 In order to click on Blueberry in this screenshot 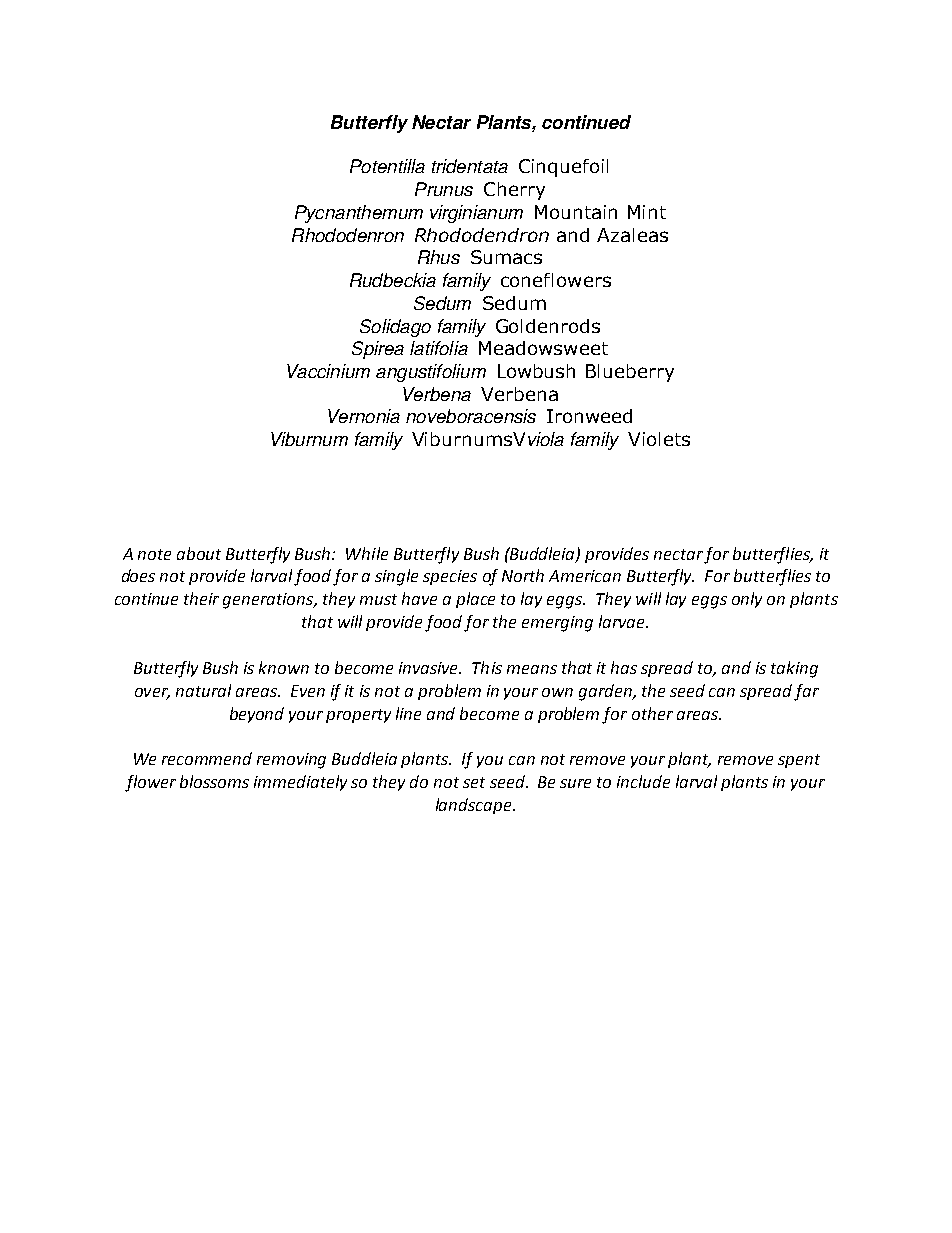, I will do `click(630, 373)`.
